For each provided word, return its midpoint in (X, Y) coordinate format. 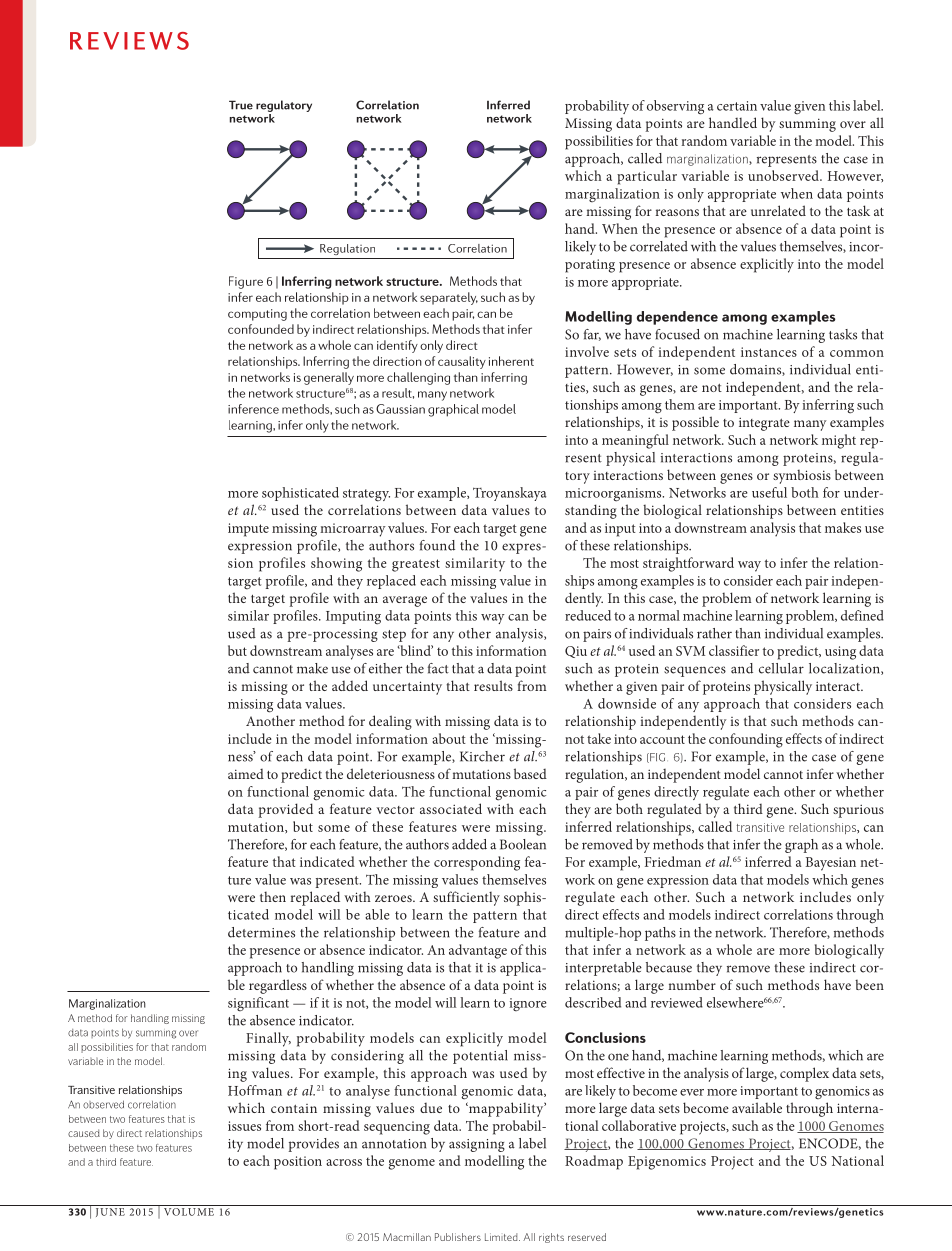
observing (675, 107)
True (241, 105)
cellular (781, 668)
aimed (246, 774)
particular (647, 177)
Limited (502, 1237)
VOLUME (189, 1212)
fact (438, 668)
